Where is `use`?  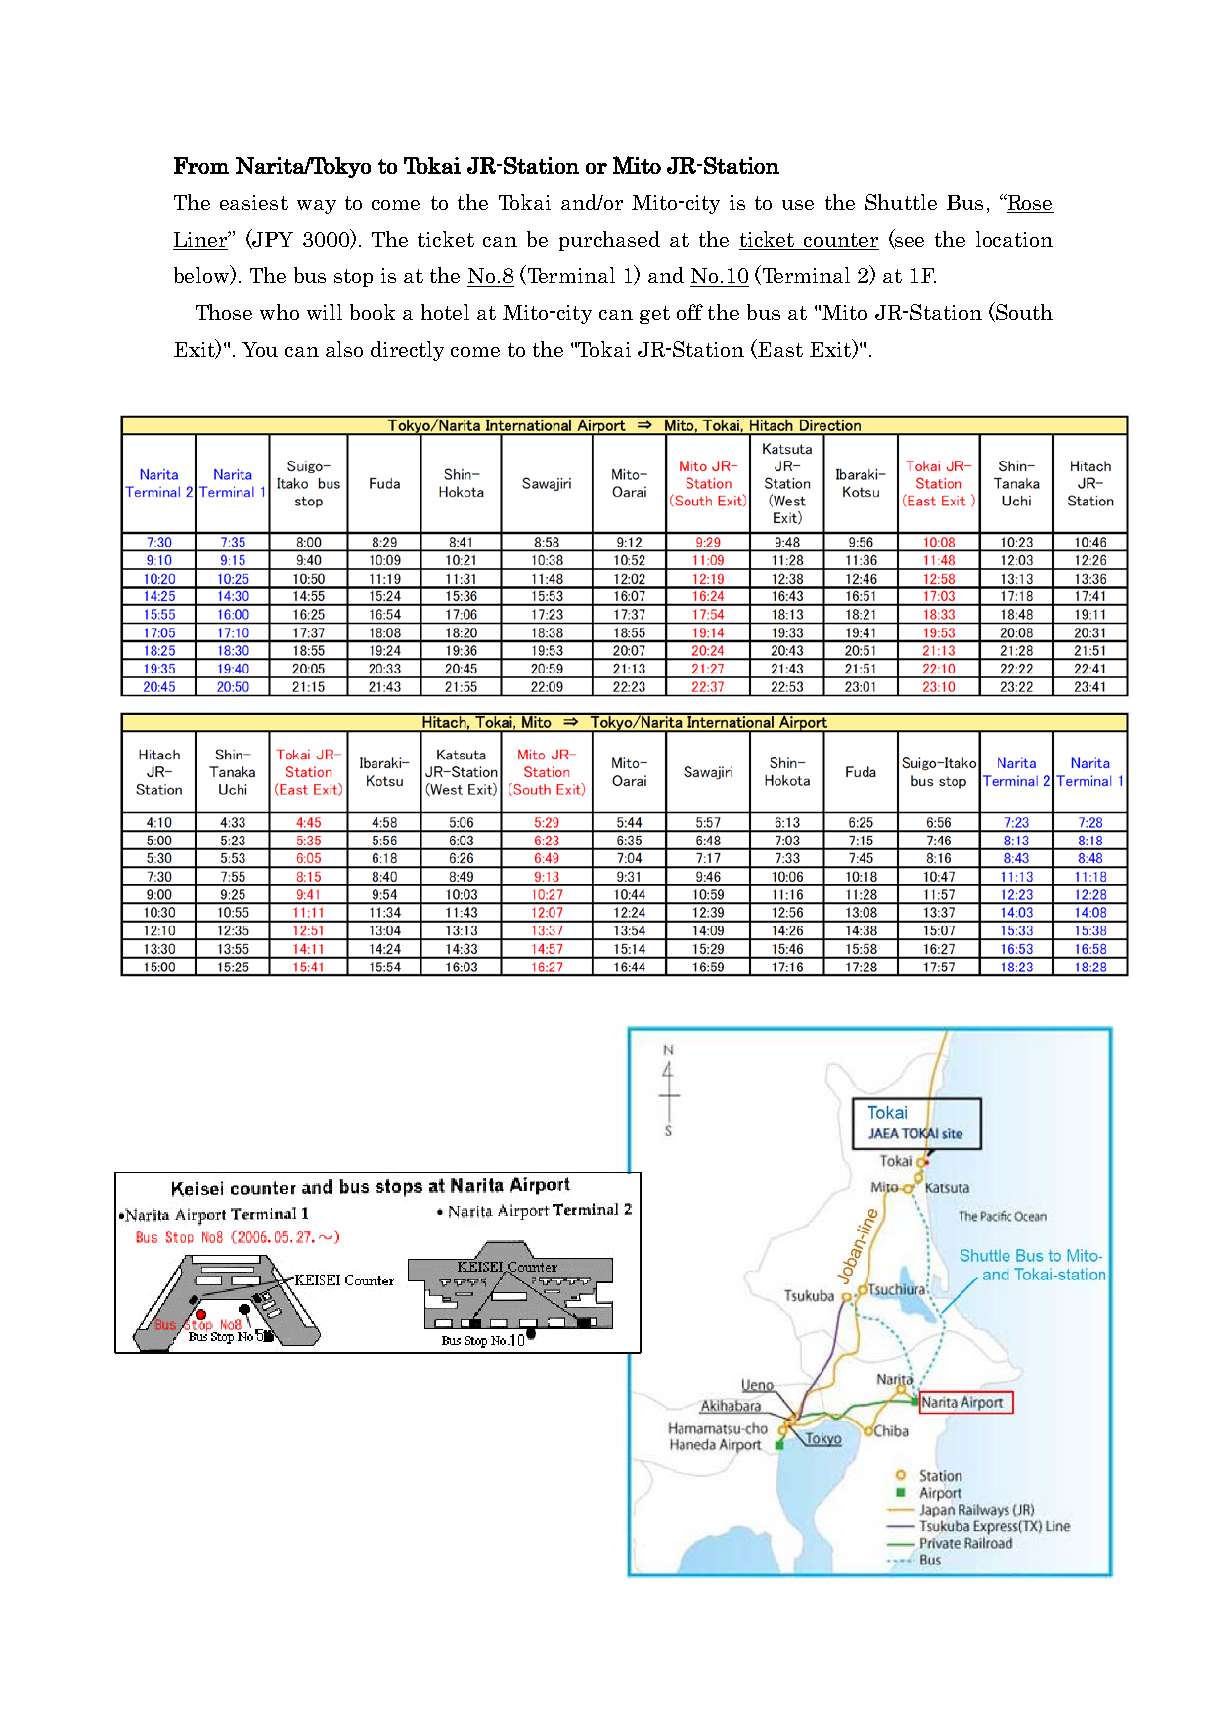
use is located at coordinates (798, 205).
